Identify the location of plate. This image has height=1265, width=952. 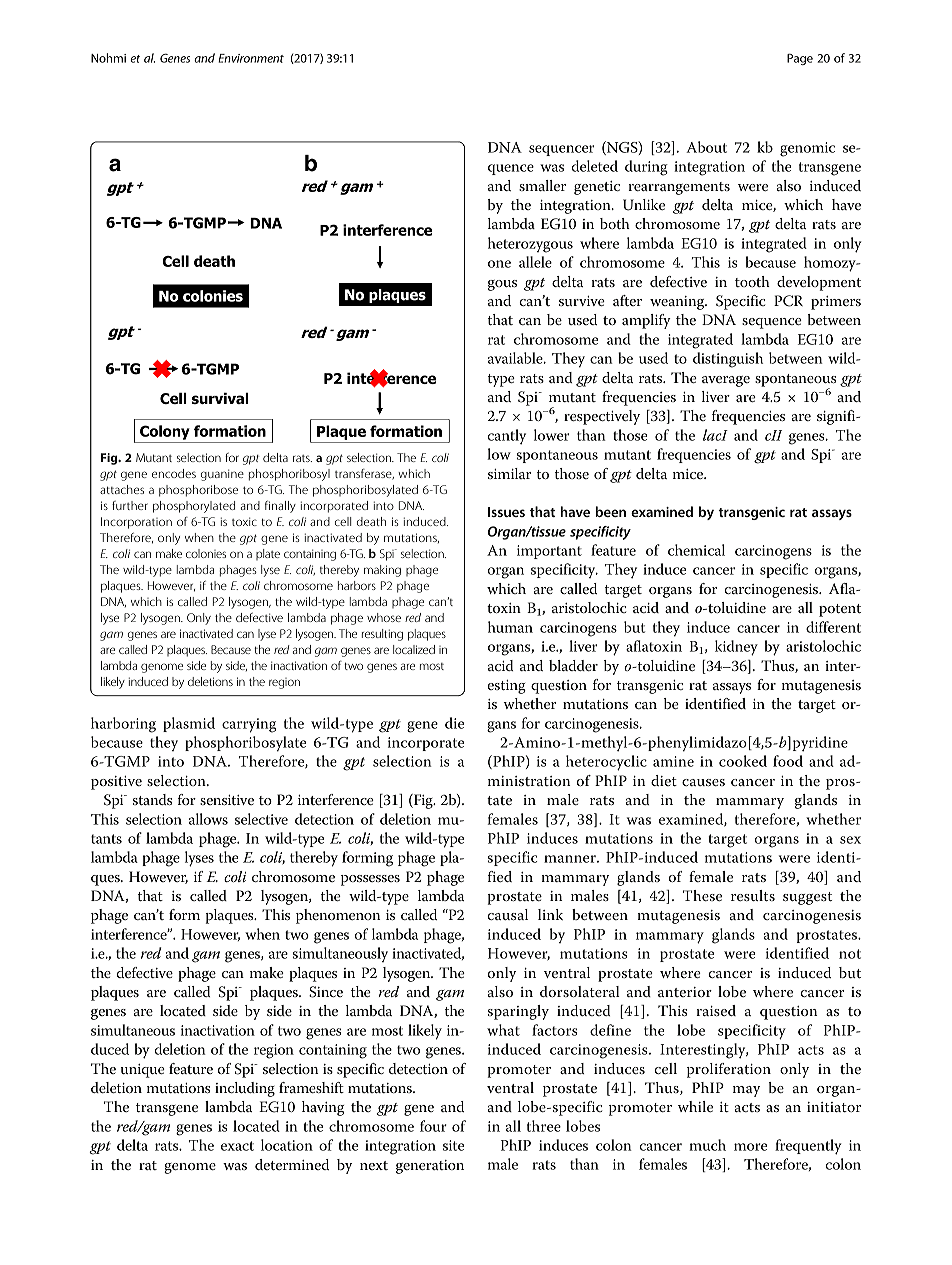
(268, 554).
